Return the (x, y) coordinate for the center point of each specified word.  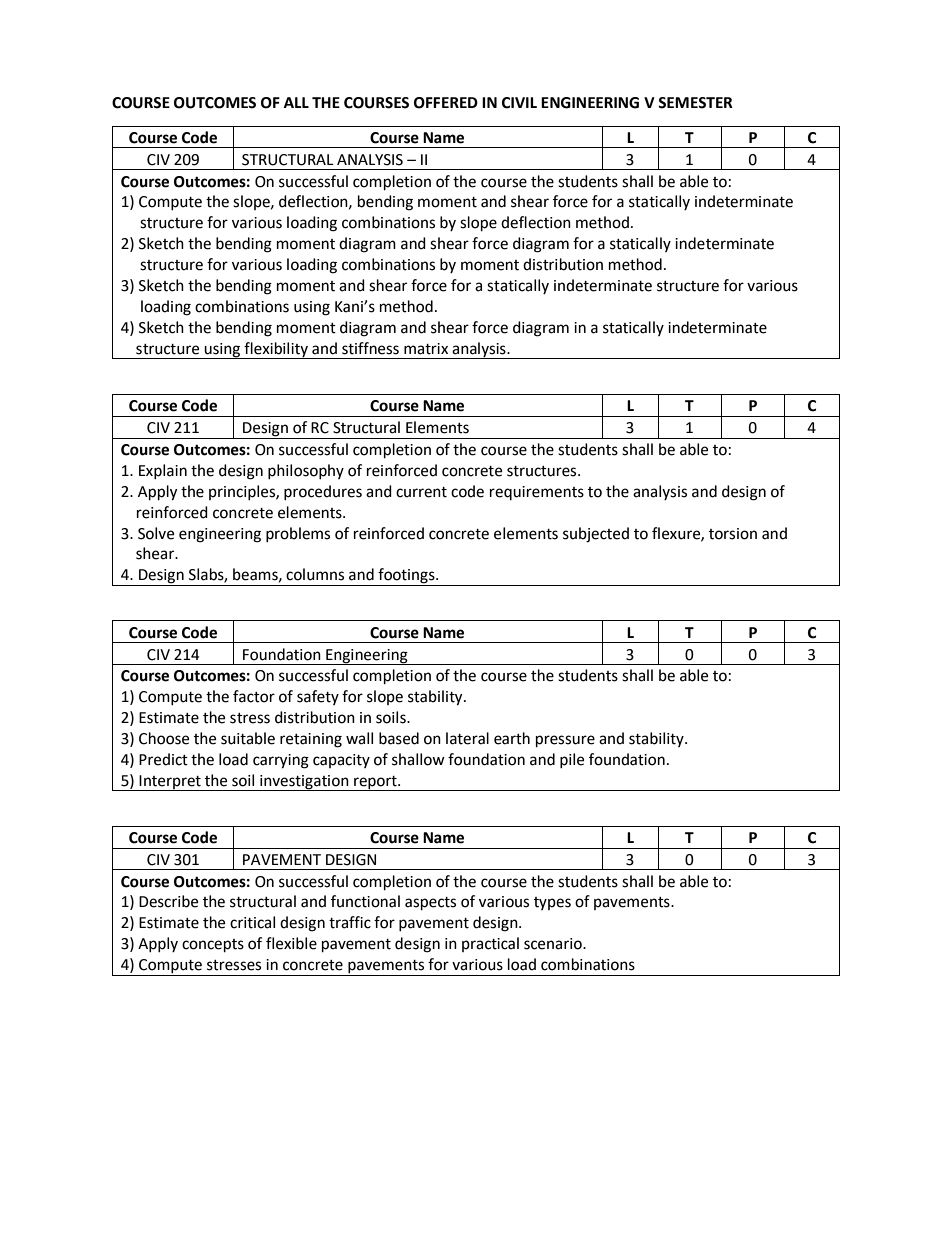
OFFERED (446, 103)
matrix (426, 349)
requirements (537, 493)
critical (252, 922)
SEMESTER (695, 103)
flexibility (276, 350)
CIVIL (519, 103)
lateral (467, 738)
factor (254, 696)
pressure (565, 741)
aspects (430, 904)
